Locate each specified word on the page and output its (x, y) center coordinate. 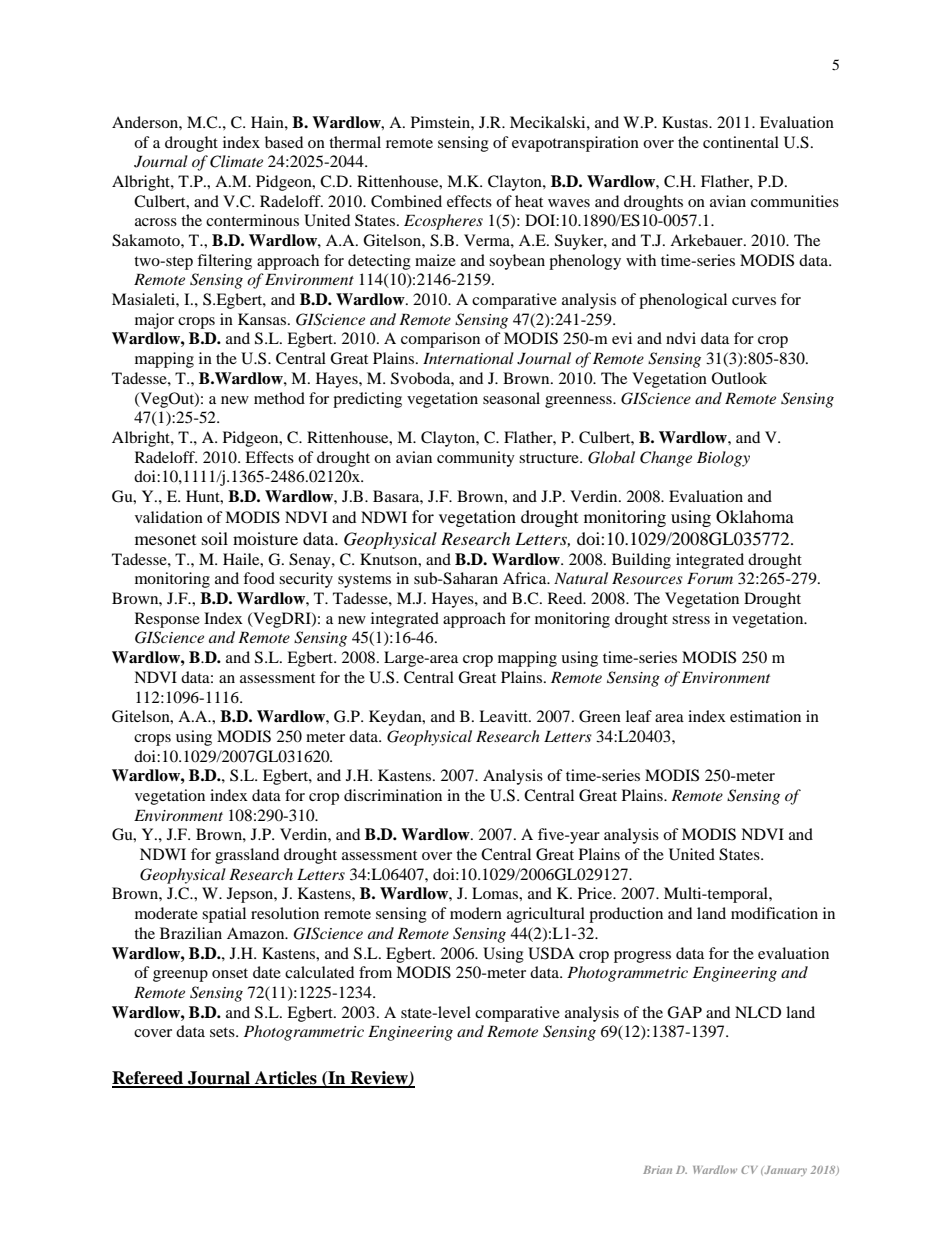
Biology (723, 459)
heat (529, 201)
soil (215, 538)
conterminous (252, 220)
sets (223, 1032)
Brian (657, 1170)
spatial (224, 915)
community (476, 459)
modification (774, 913)
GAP (684, 1012)
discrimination (393, 795)
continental (741, 142)
